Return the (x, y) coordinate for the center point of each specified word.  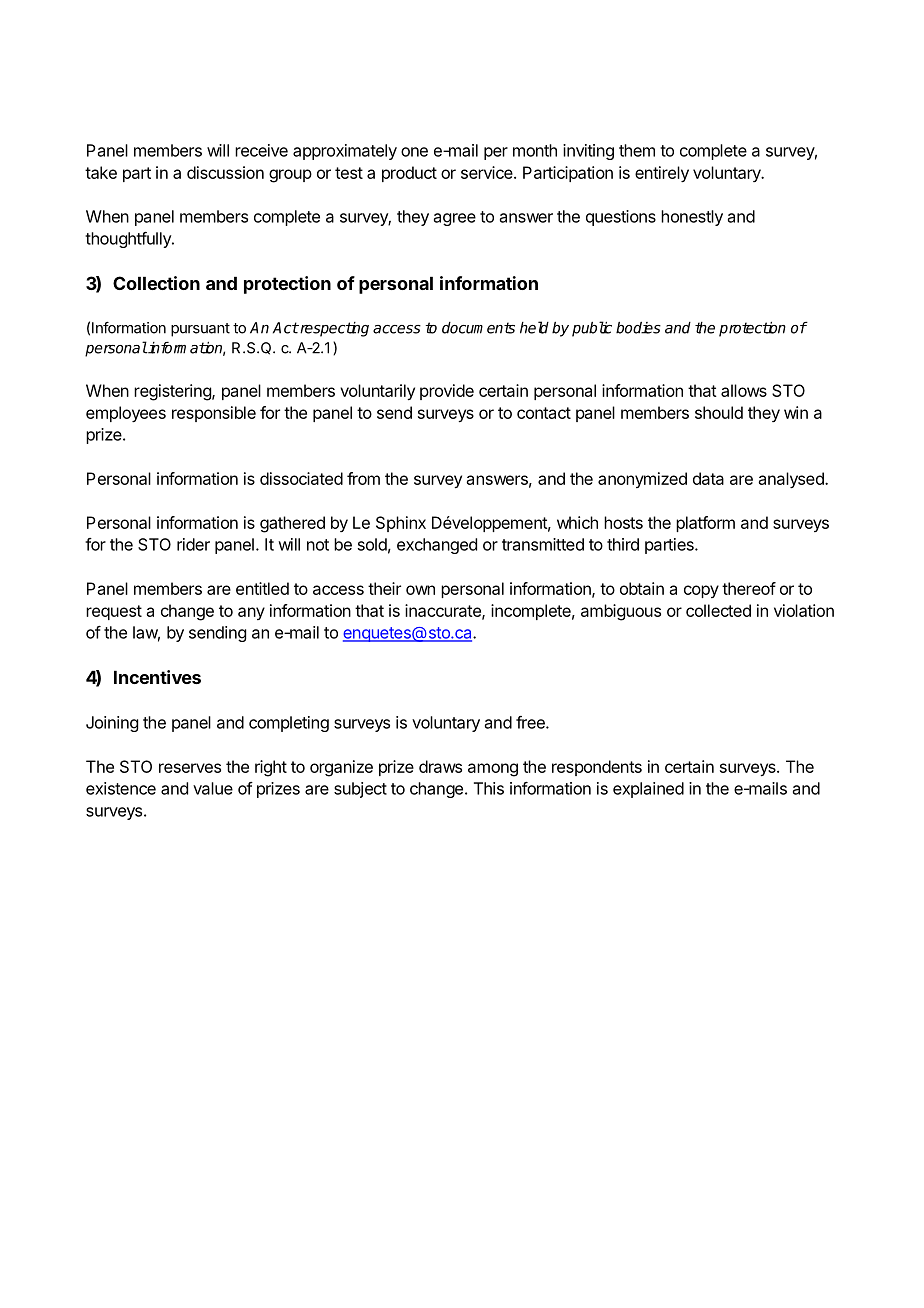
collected (718, 610)
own (420, 590)
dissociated (301, 478)
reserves (190, 768)
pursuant (200, 330)
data (708, 478)
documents (478, 328)
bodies (638, 328)
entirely (662, 174)
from (363, 478)
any (251, 613)
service (488, 172)
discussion (225, 172)
